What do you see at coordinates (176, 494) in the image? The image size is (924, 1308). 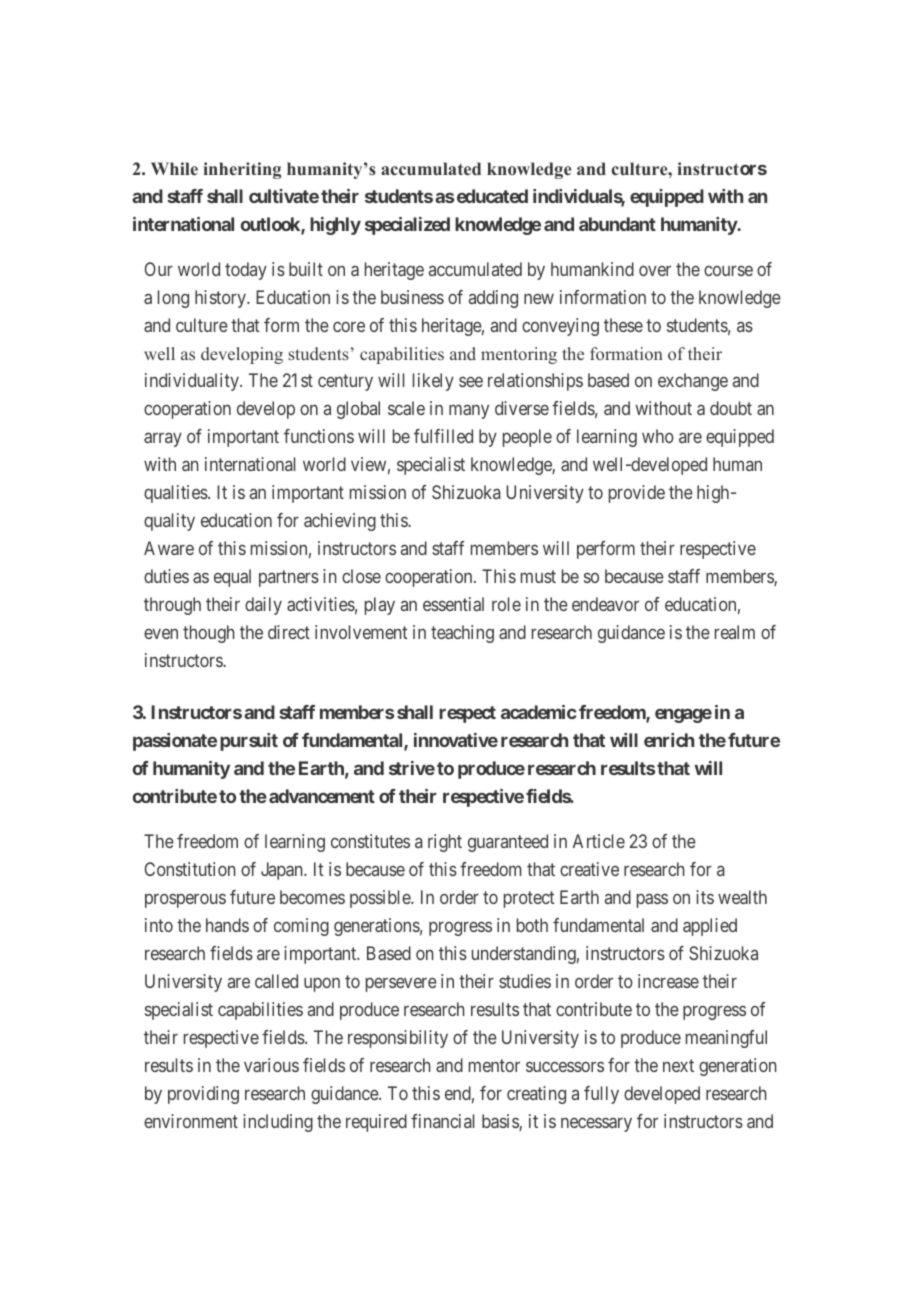 I see `qualities` at bounding box center [176, 494].
